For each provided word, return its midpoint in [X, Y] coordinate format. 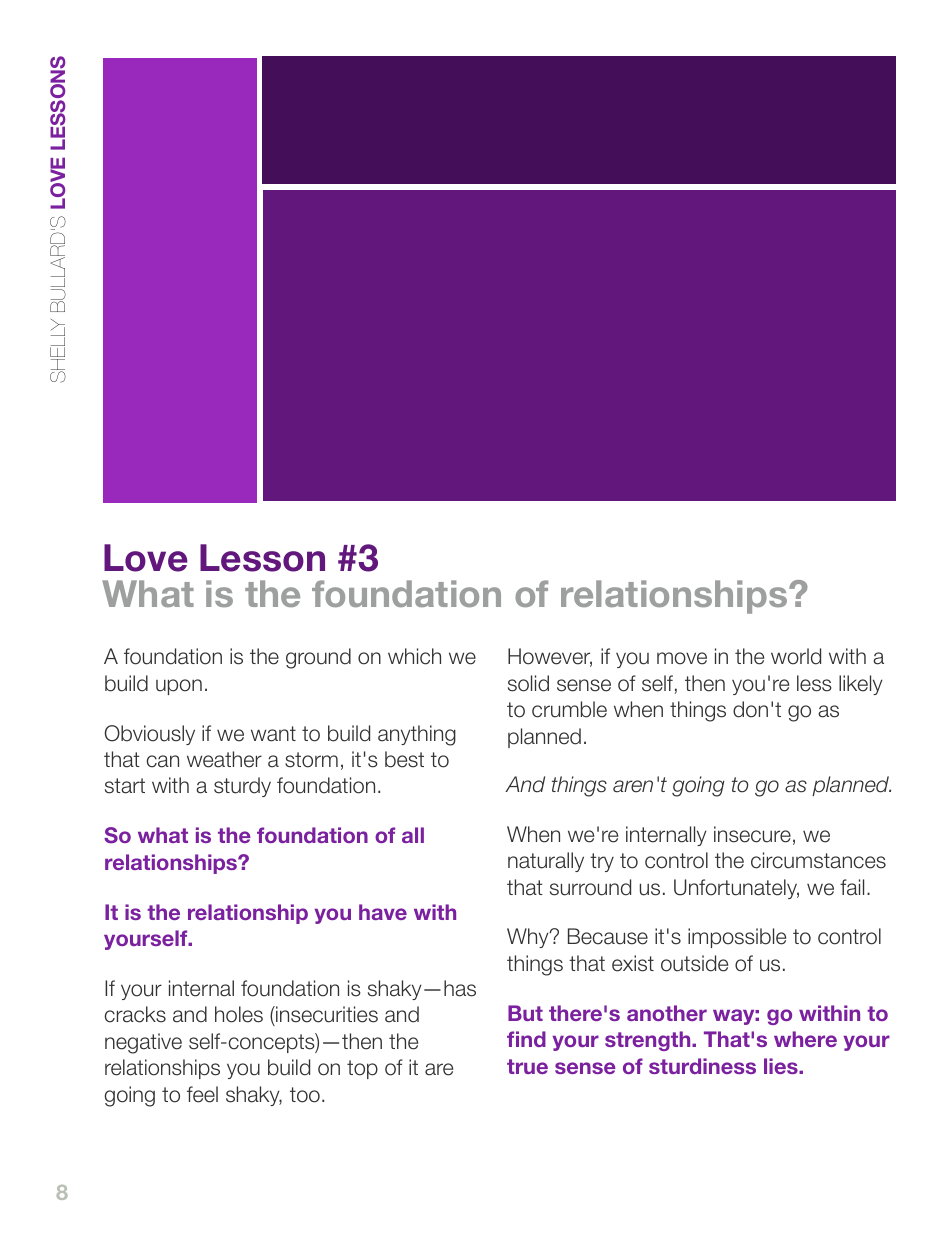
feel [202, 1094]
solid [528, 683]
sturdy [242, 787]
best [404, 759]
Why [529, 938]
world [796, 656]
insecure [752, 834]
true [527, 1066]
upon [179, 687]
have [383, 912]
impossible [737, 938]
